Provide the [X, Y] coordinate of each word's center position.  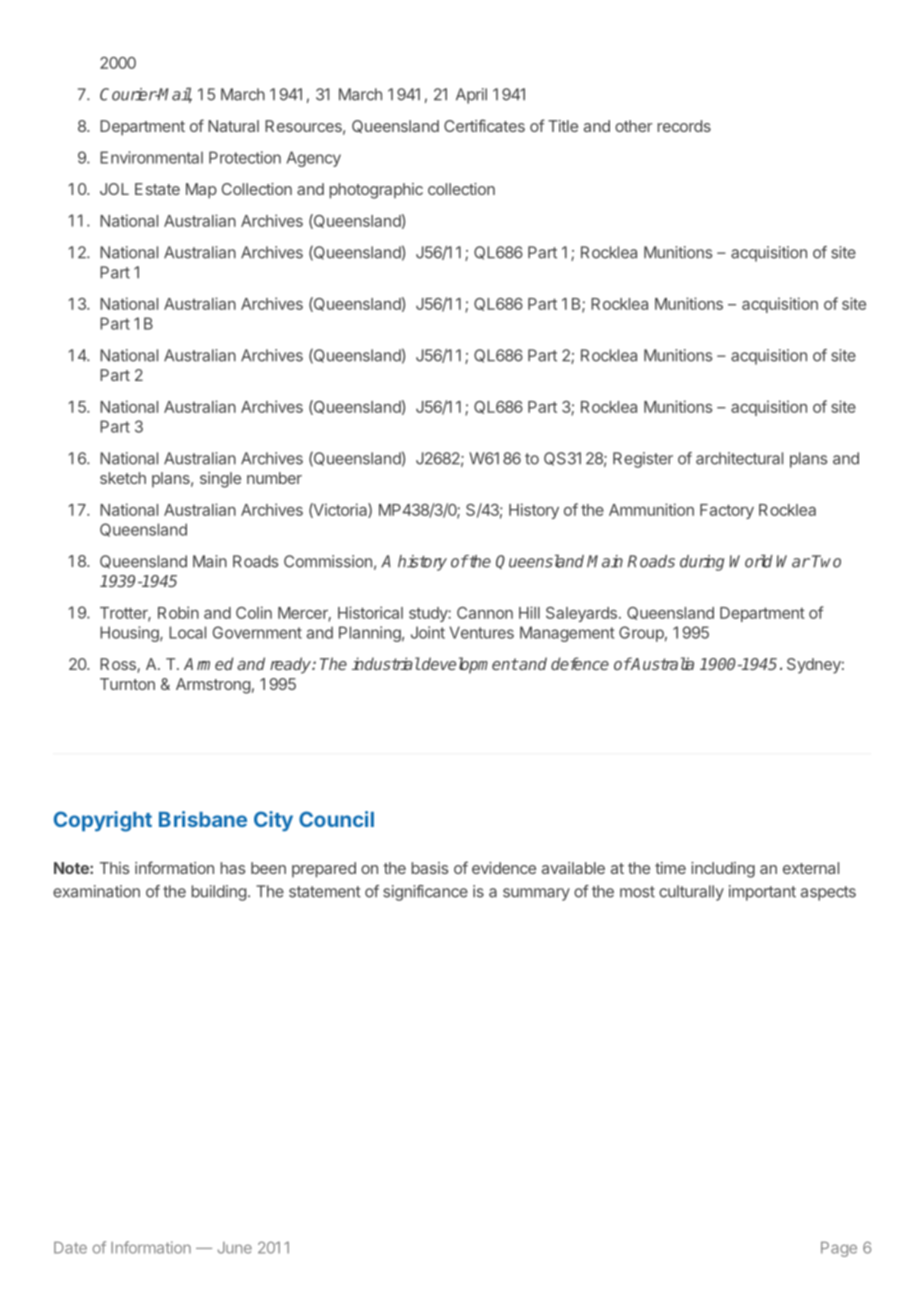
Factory [727, 511]
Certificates [484, 125]
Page [839, 1249]
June [235, 1248]
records [684, 126]
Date [70, 1248]
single [220, 480]
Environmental [151, 157]
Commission [328, 561]
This [114, 868]
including [723, 870]
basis [430, 868]
